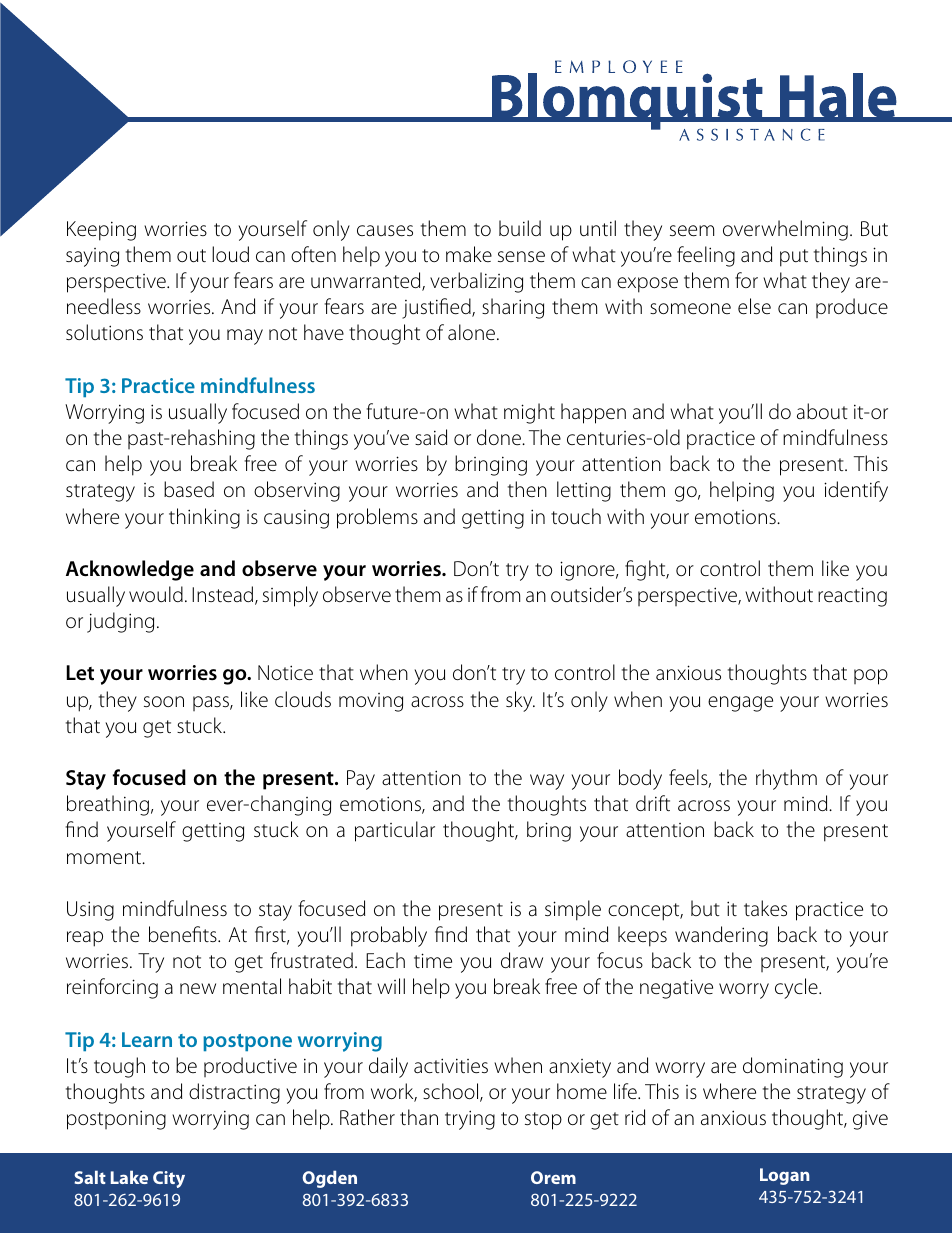  Describe the element at coordinates (92, 257) in the screenshot. I see `saying` at that location.
